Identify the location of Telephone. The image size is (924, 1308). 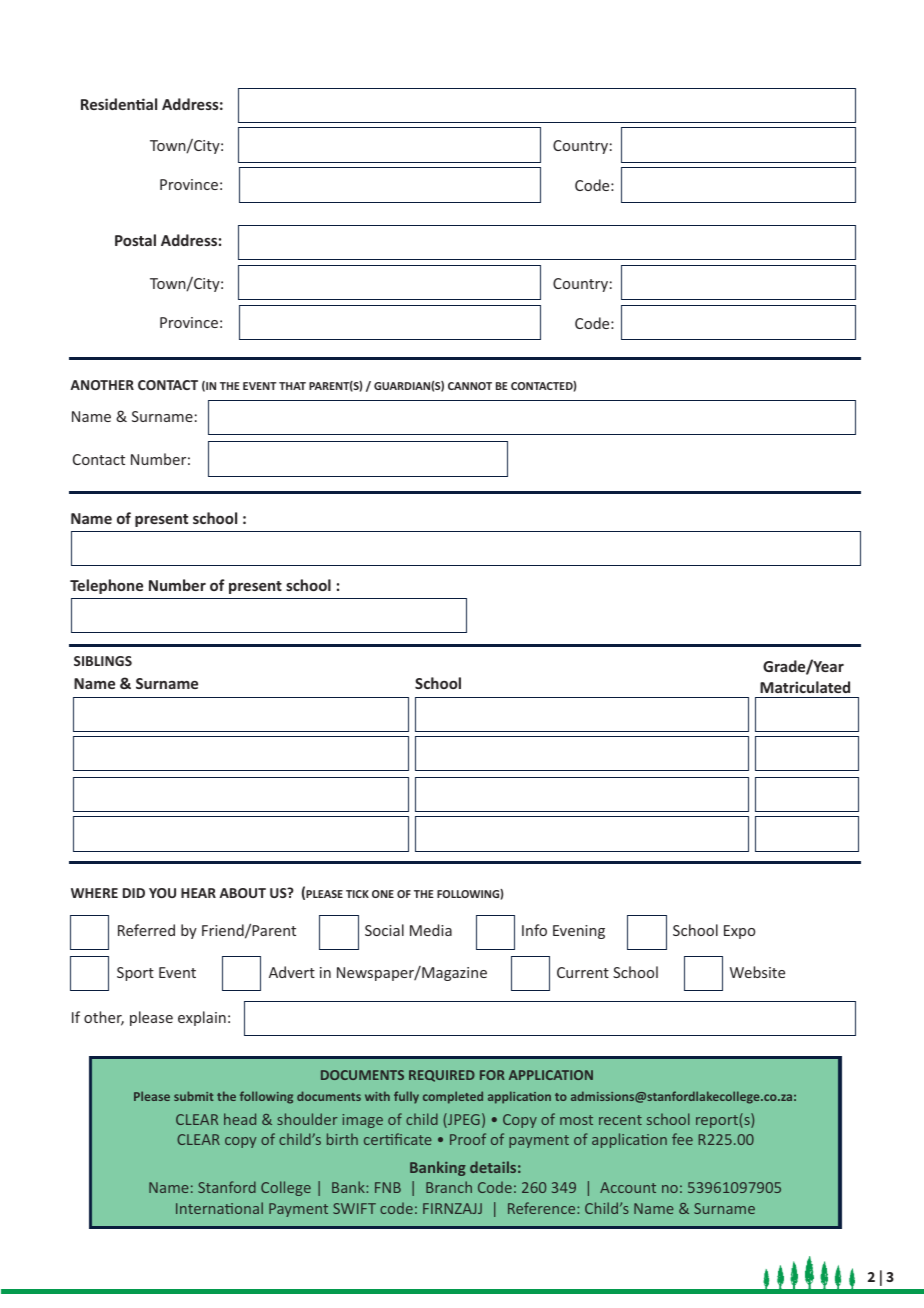
(106, 586).
